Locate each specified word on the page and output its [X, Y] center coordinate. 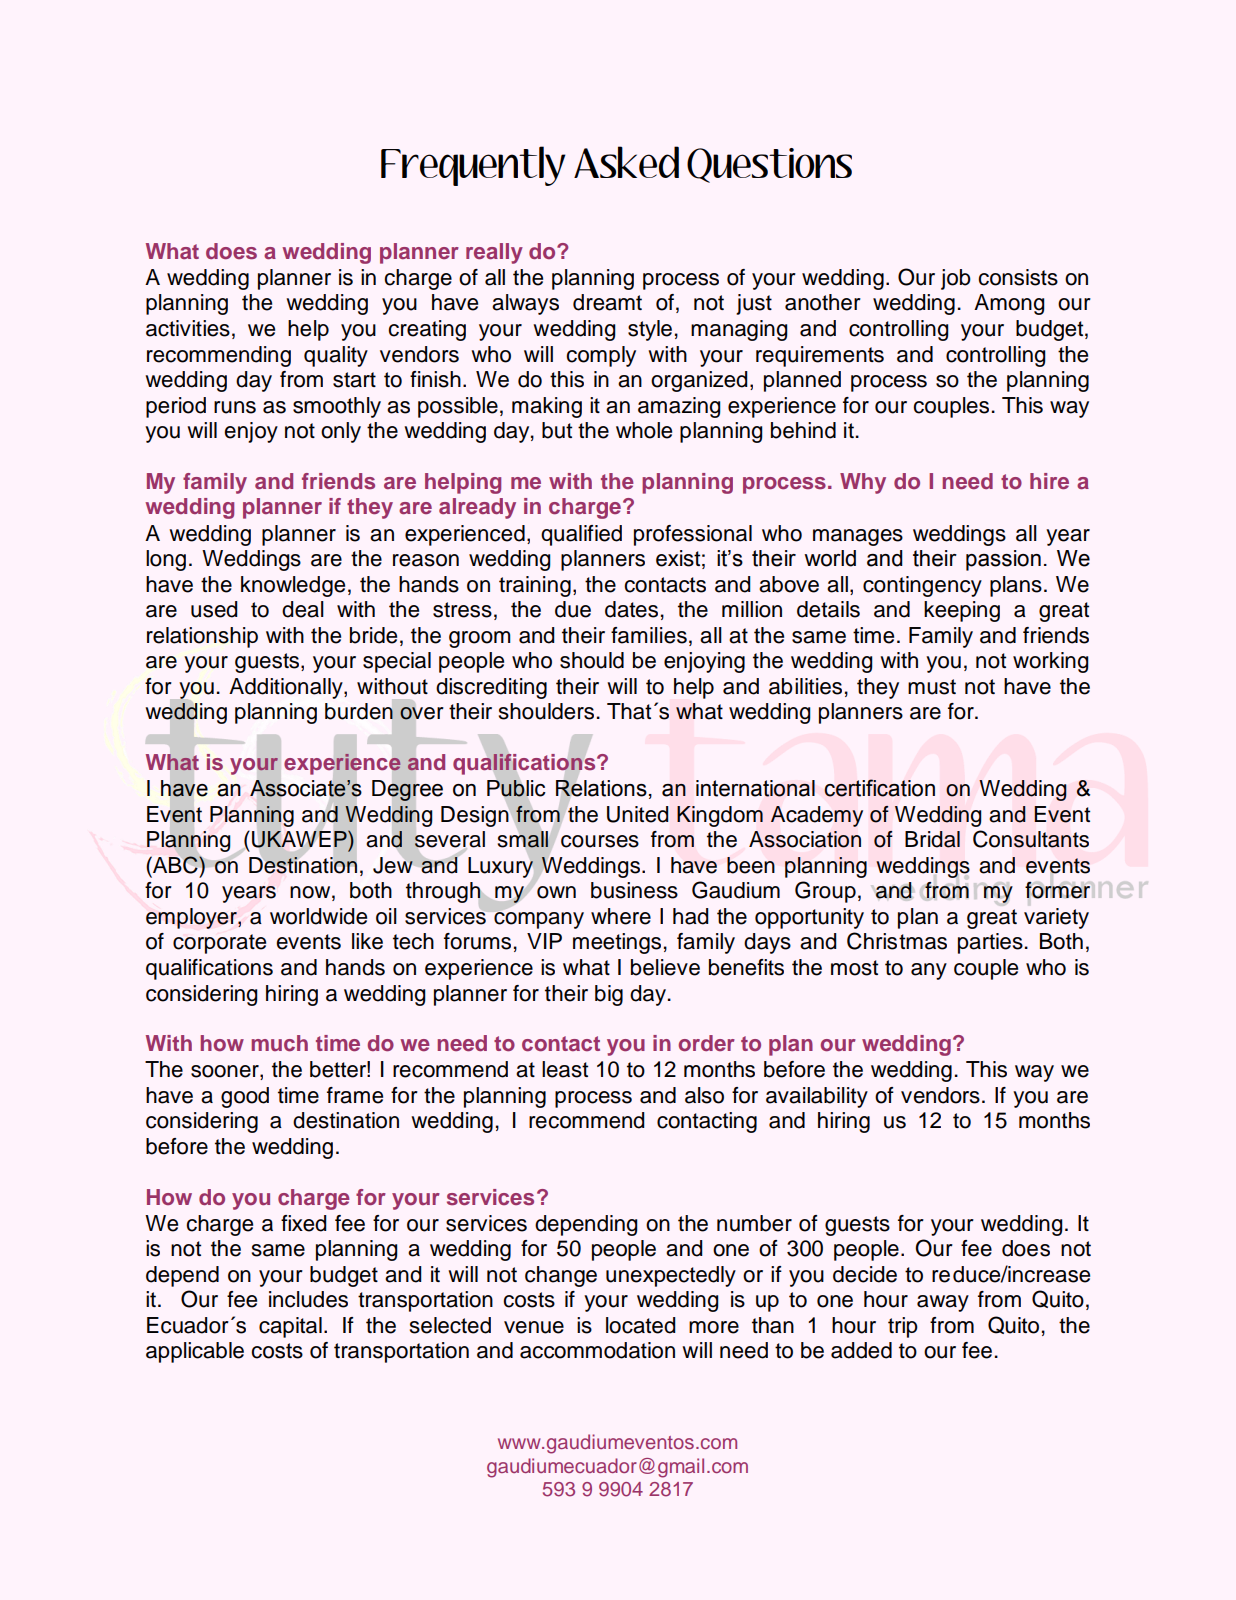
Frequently [473, 166]
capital [290, 1327]
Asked [626, 162]
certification [879, 788]
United [638, 814]
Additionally [287, 688]
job [956, 279]
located [641, 1325]
